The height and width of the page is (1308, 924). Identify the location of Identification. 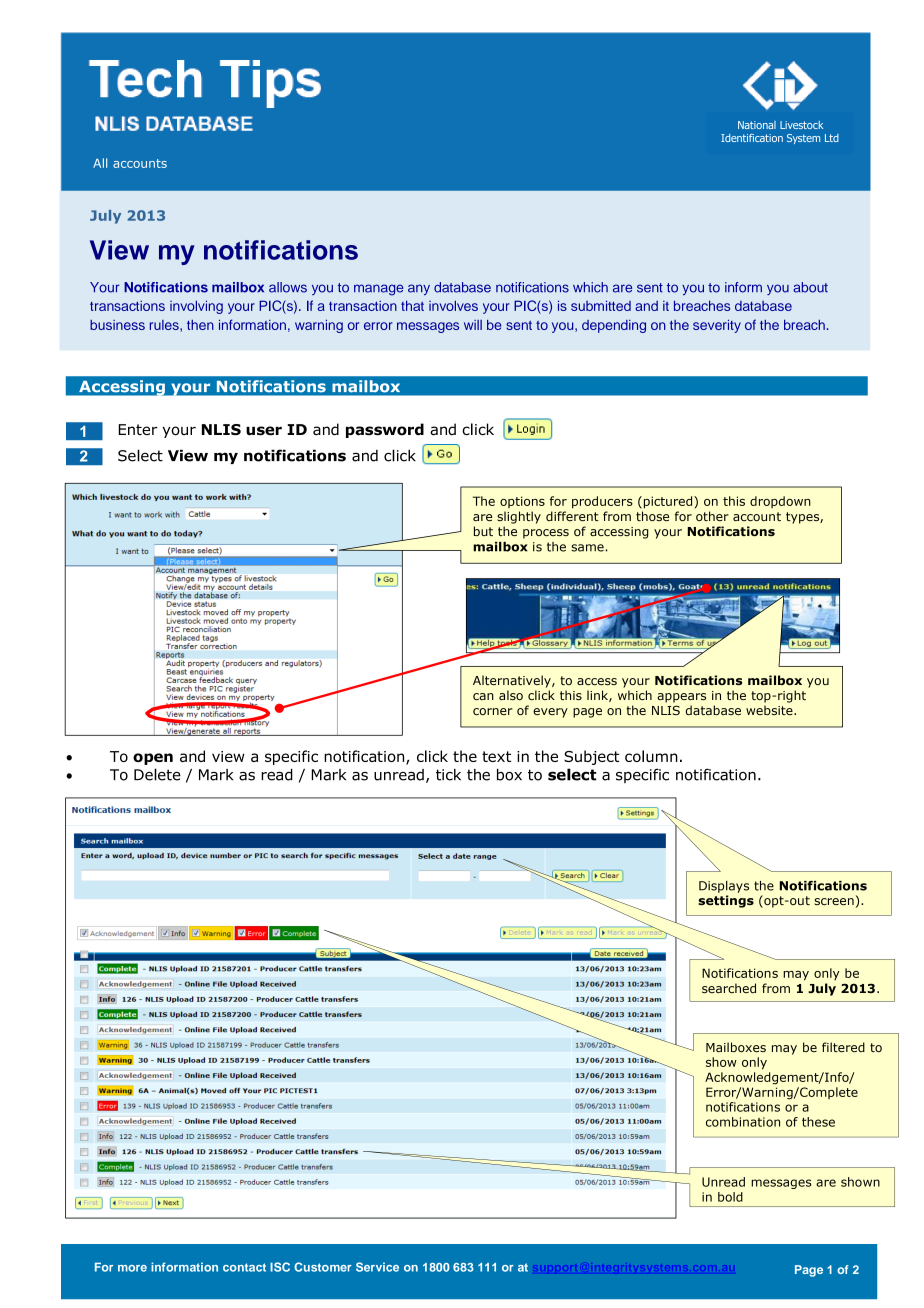
(752, 138).
